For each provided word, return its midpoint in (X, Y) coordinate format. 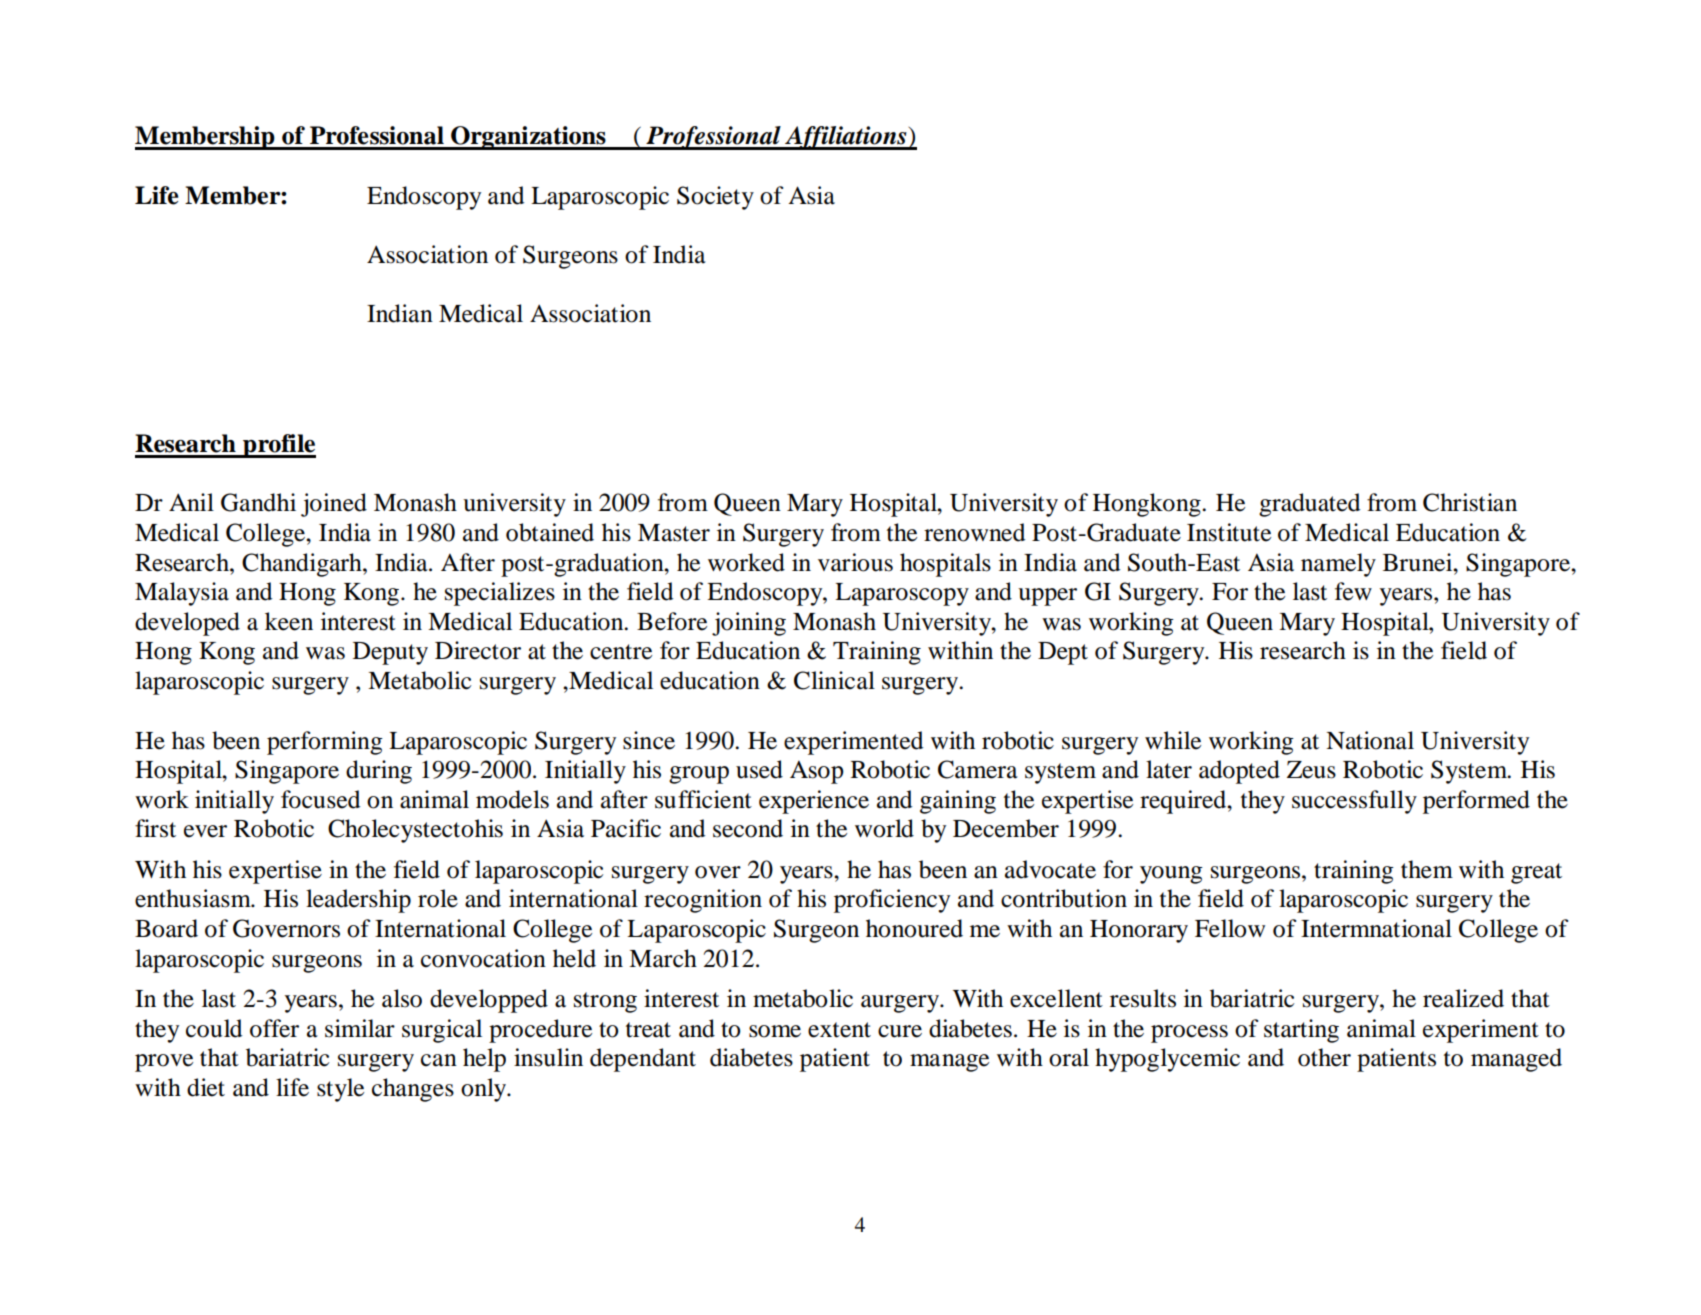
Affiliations (846, 138)
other (1324, 1057)
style (340, 1090)
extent (839, 1030)
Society (715, 198)
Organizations (528, 138)
